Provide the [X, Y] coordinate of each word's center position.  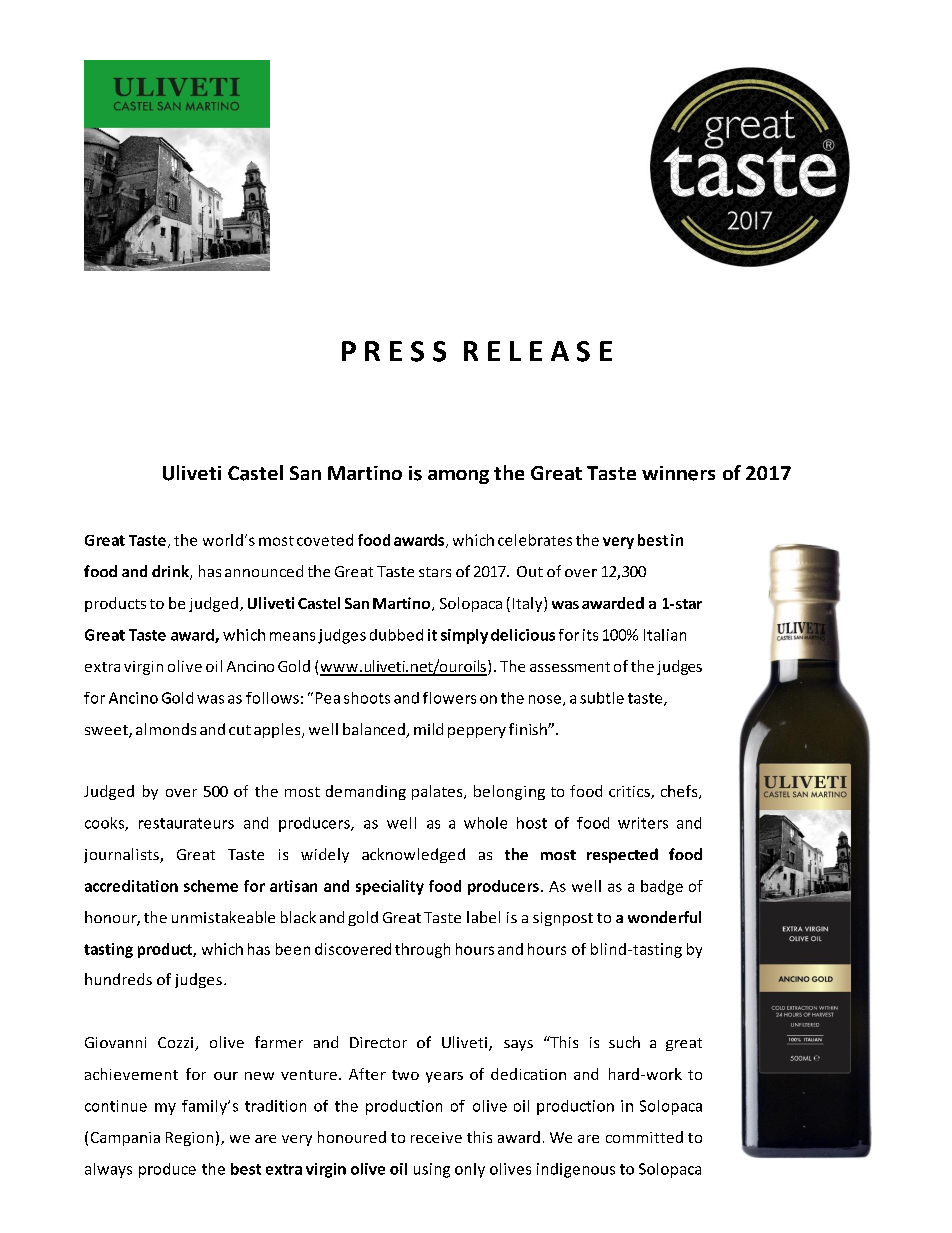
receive [436, 1137]
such [624, 1042]
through [422, 950]
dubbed [396, 635]
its [590, 635]
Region [189, 1139]
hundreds [118, 979]
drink [171, 572]
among [458, 477]
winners [678, 473]
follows [272, 698]
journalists [122, 855]
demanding [366, 792]
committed [644, 1137]
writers [643, 823]
